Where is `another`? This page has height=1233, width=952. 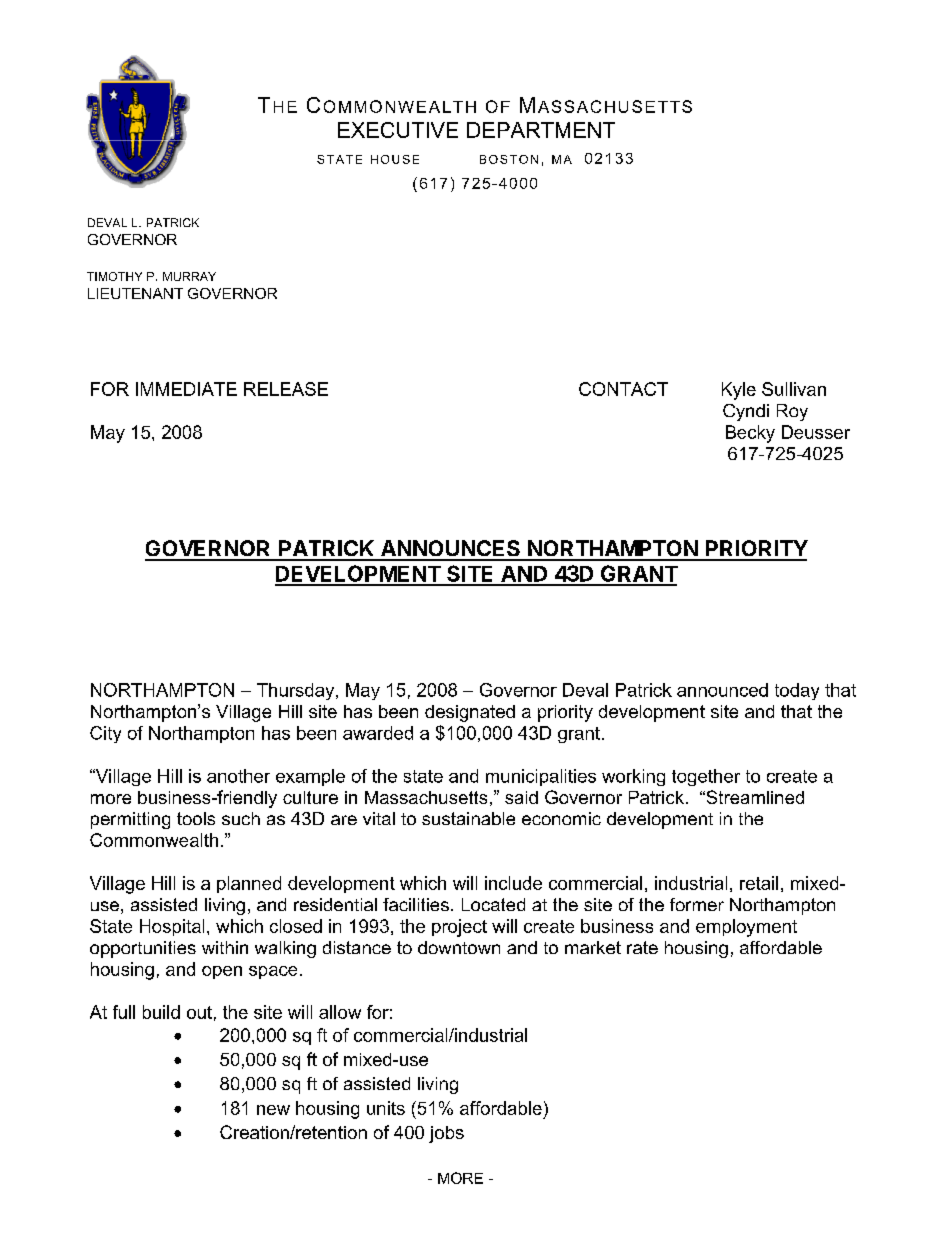 another is located at coordinates (238, 776).
